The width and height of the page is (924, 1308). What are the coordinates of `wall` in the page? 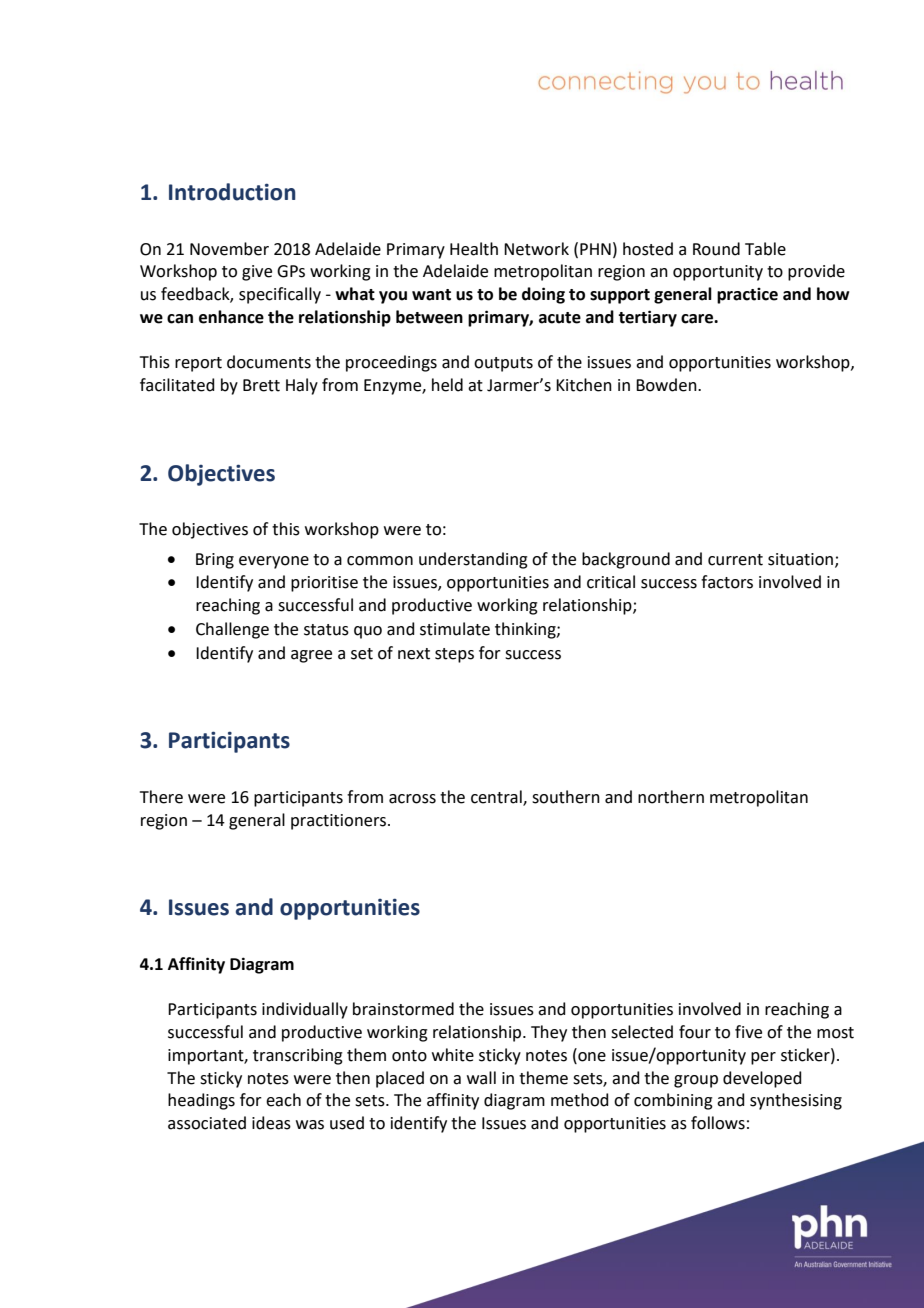 It's located at (481, 1078).
